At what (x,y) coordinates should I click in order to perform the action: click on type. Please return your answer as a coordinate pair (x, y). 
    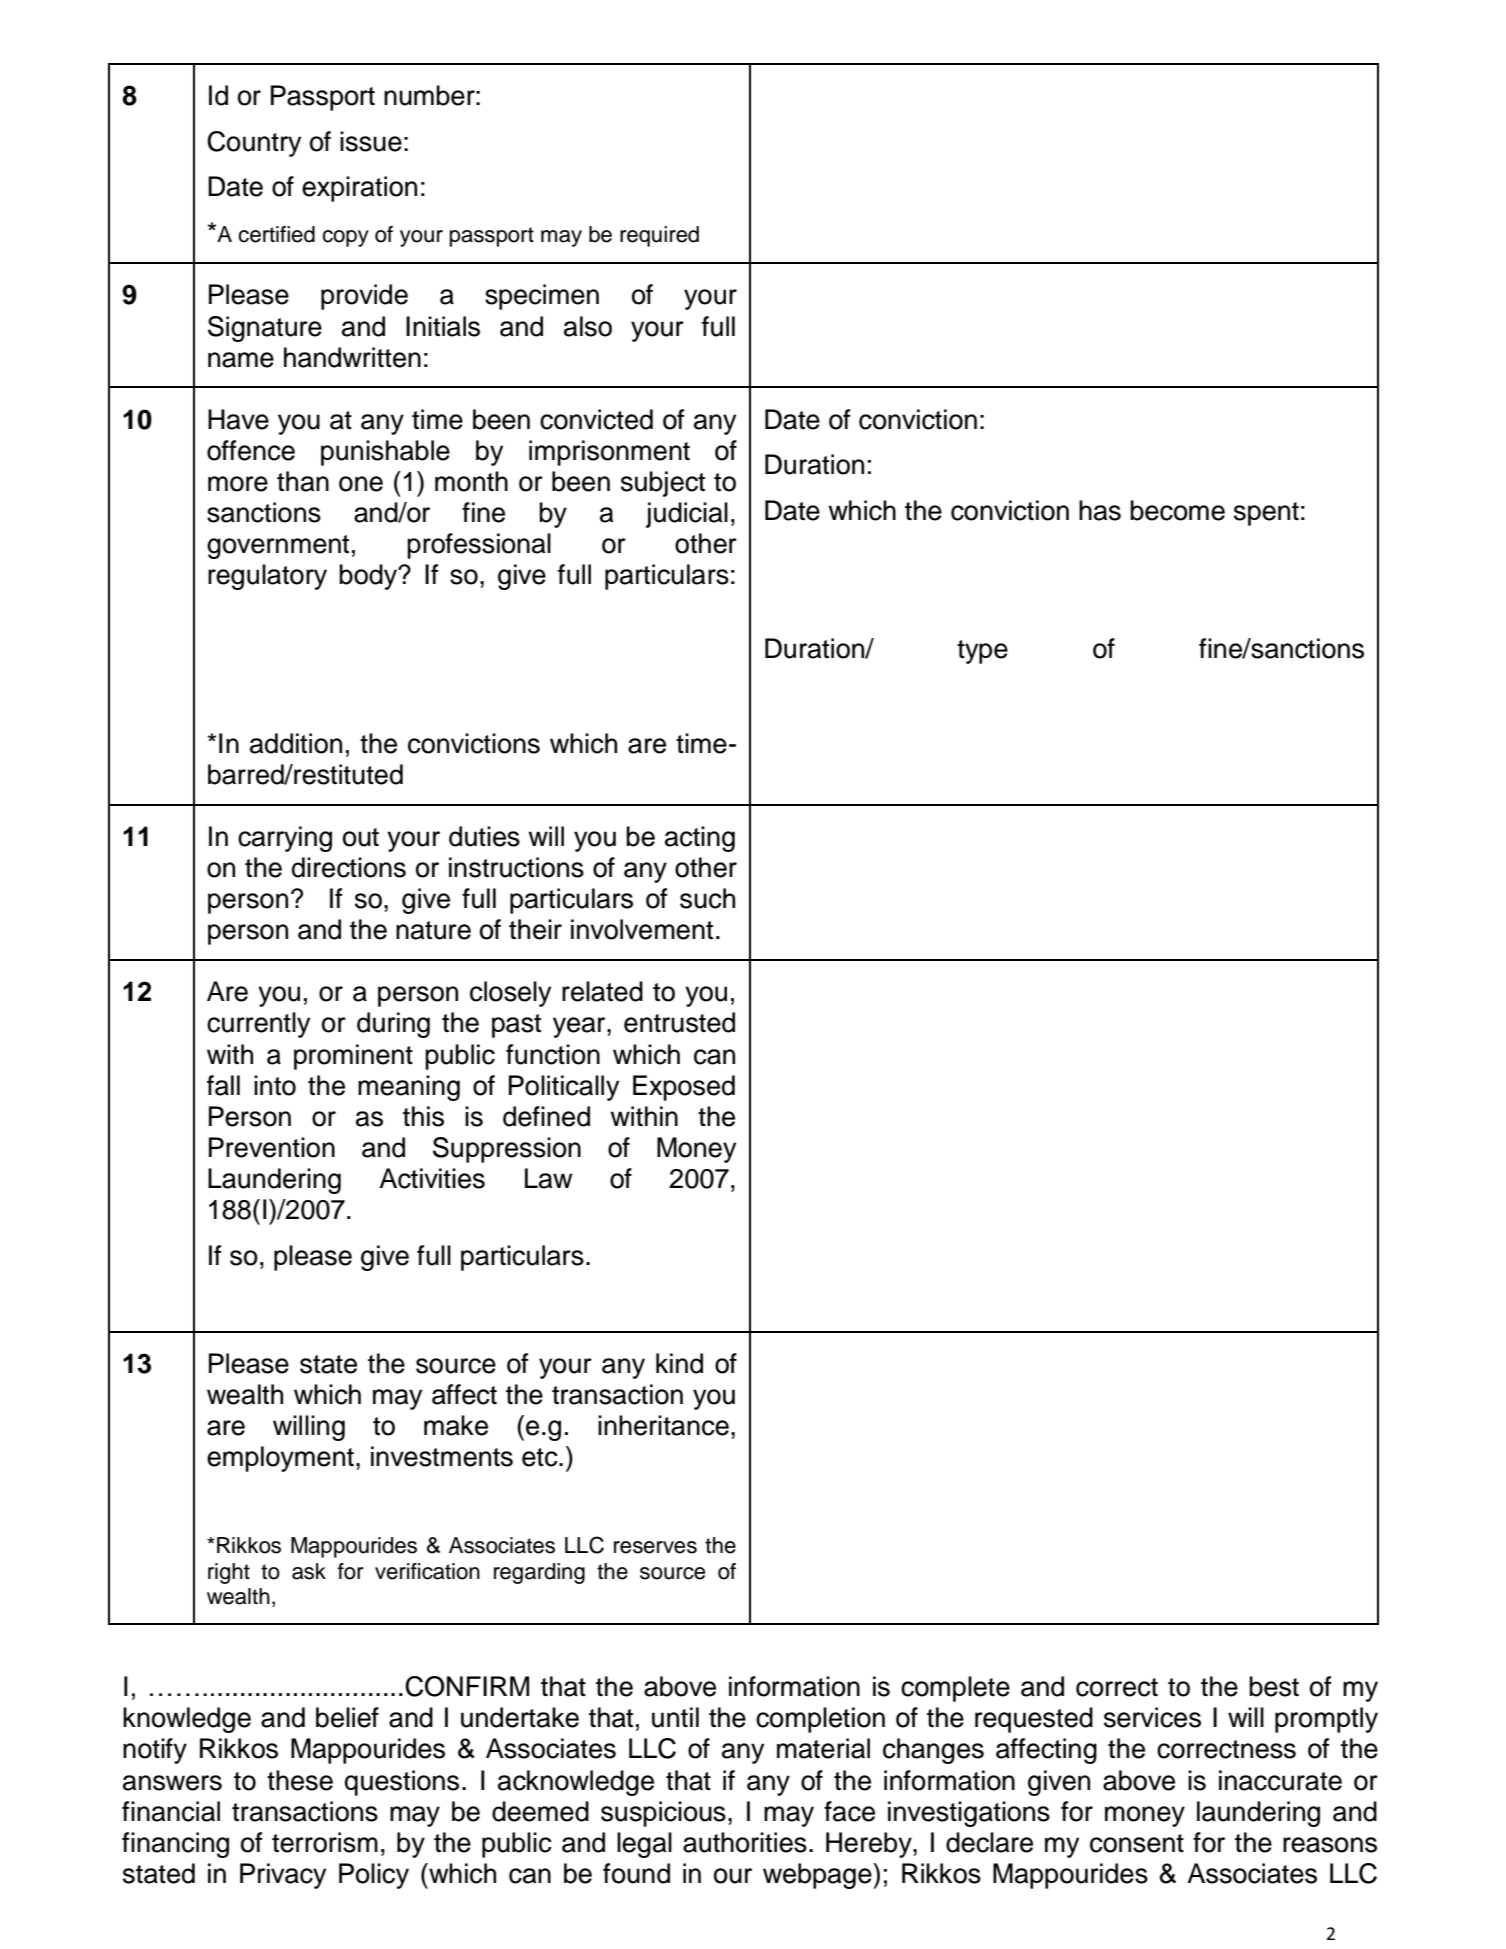
    Looking at the image, I should click on (982, 652).
